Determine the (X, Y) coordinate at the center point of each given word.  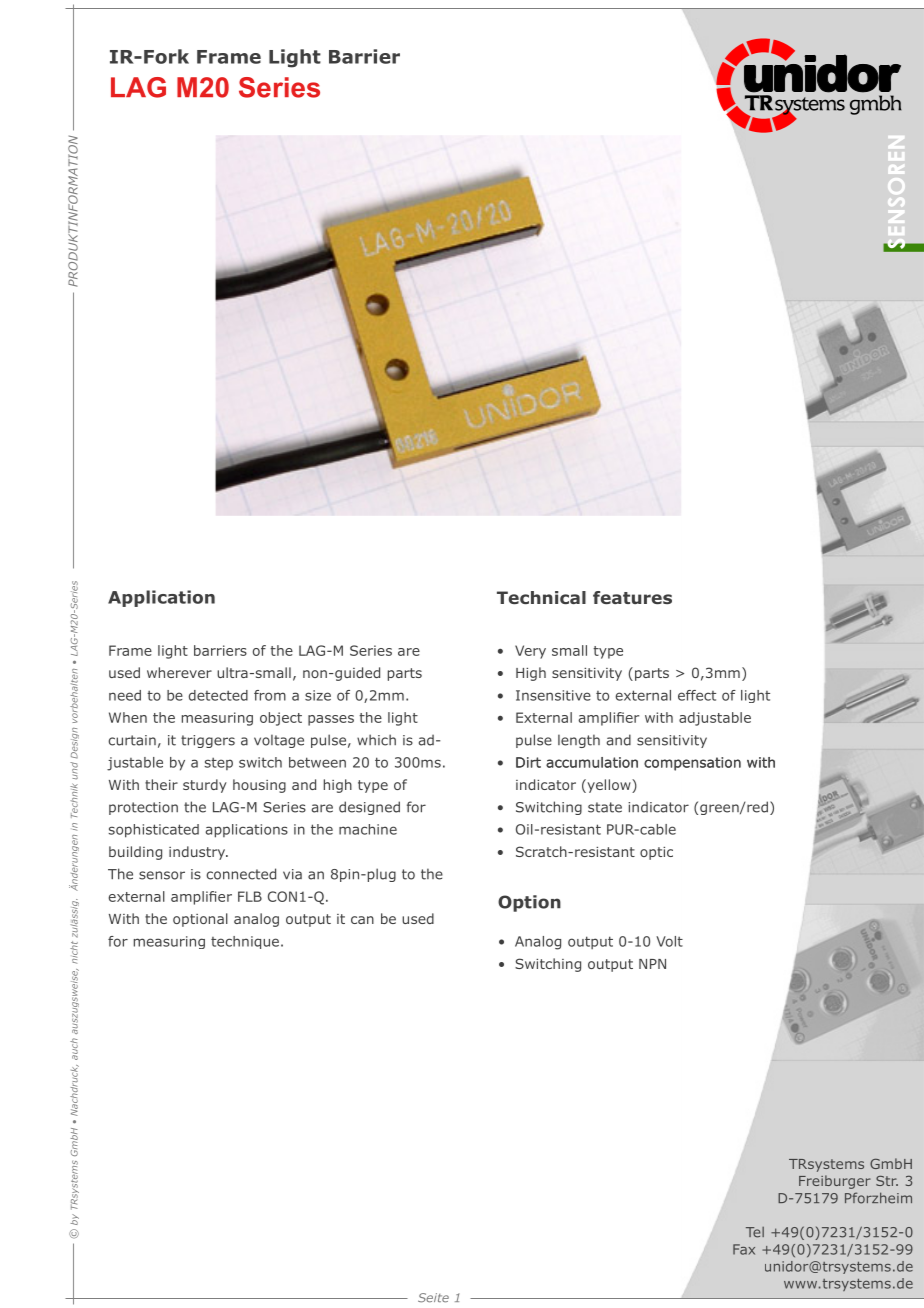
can (362, 920)
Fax (744, 1249)
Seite (433, 1298)
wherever (179, 672)
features (632, 597)
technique (245, 942)
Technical (541, 597)
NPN (652, 964)
